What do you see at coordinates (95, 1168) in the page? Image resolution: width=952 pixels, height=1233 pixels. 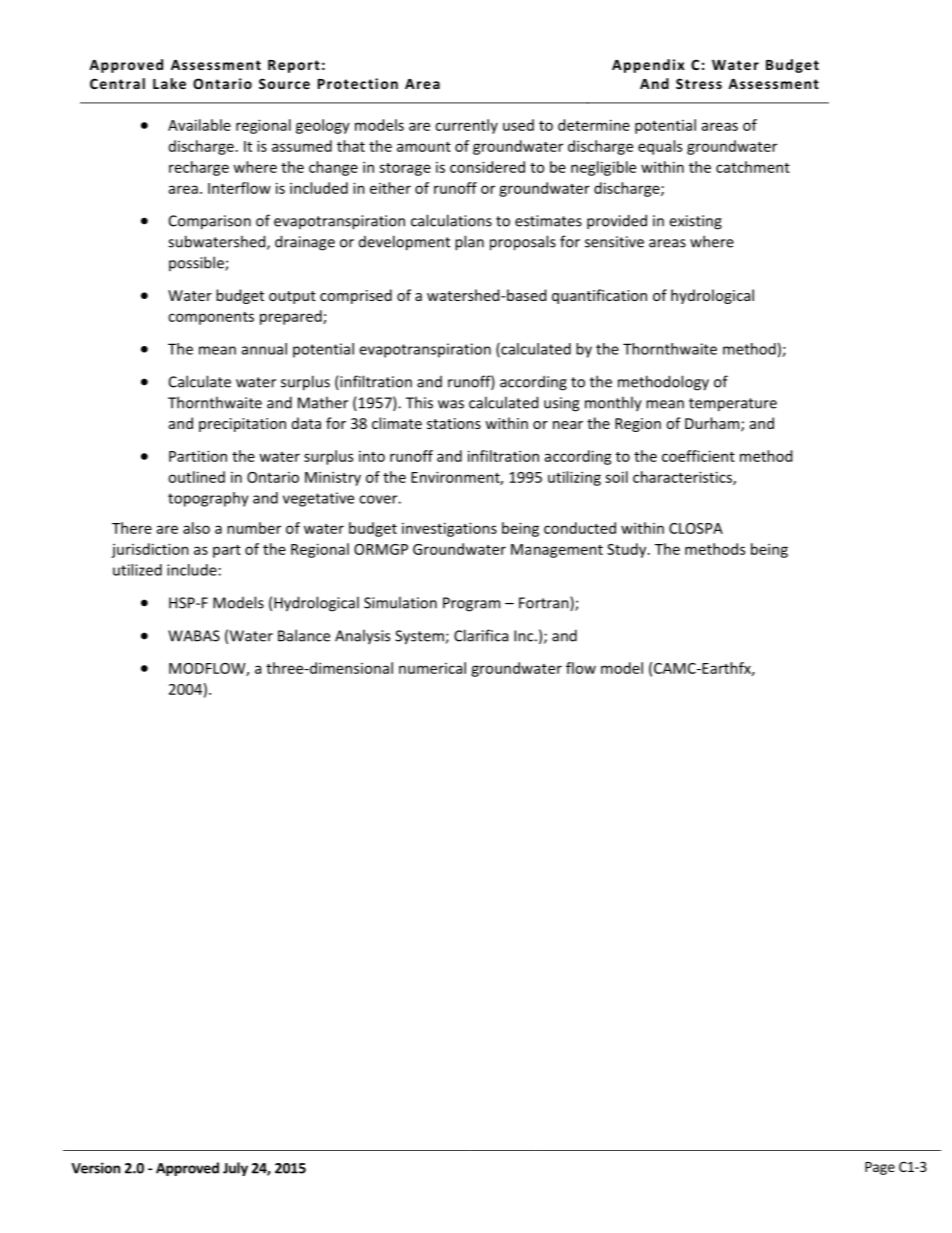 I see `Version` at bounding box center [95, 1168].
